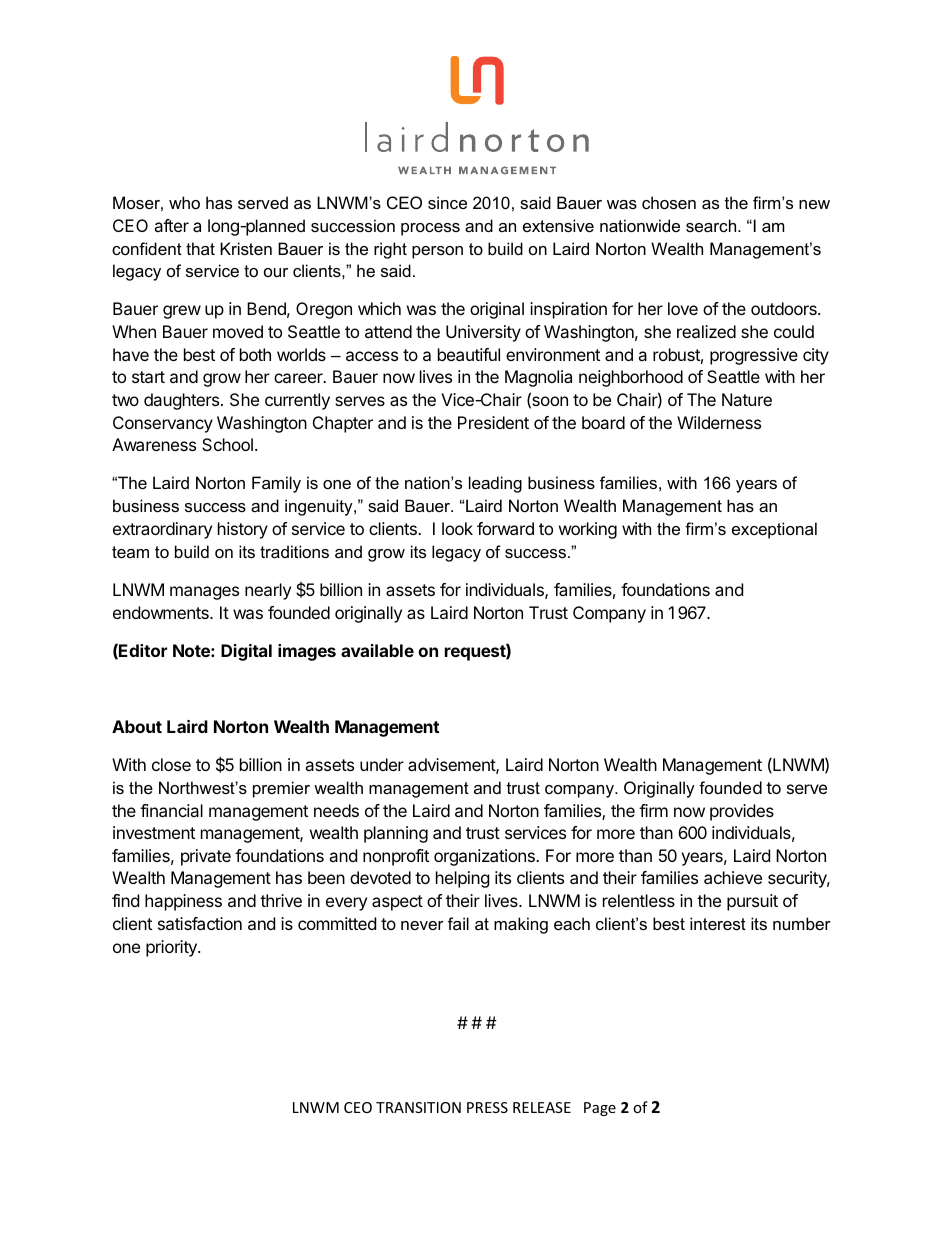  Describe the element at coordinates (712, 225) in the screenshot. I see `search` at that location.
